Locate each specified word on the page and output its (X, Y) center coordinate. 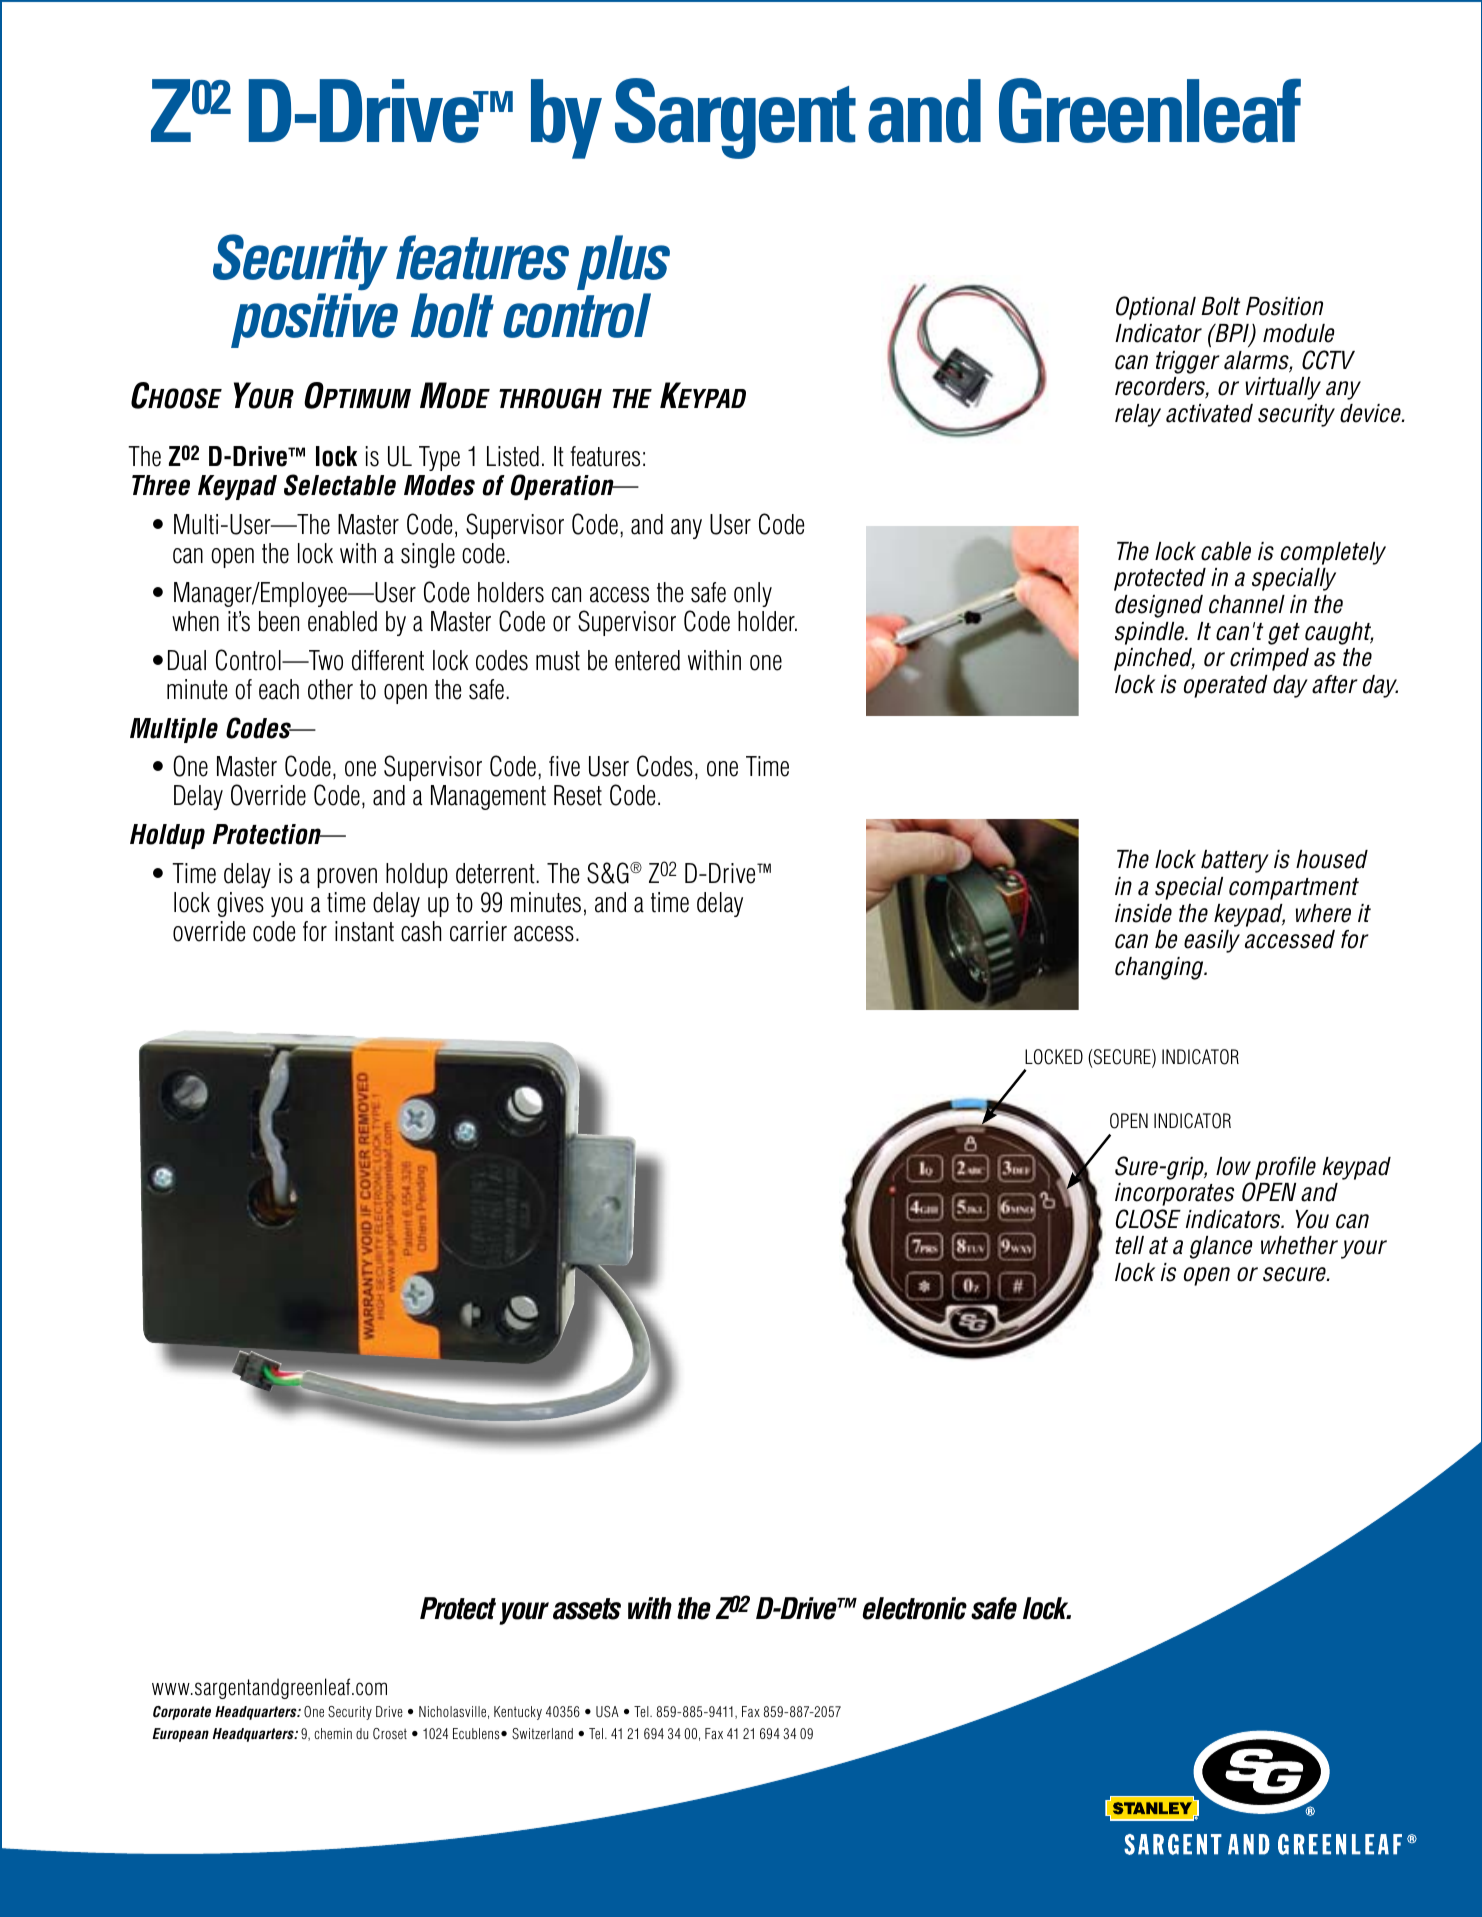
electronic (914, 1608)
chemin (333, 1733)
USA (607, 1712)
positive (314, 320)
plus (623, 262)
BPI (1232, 334)
